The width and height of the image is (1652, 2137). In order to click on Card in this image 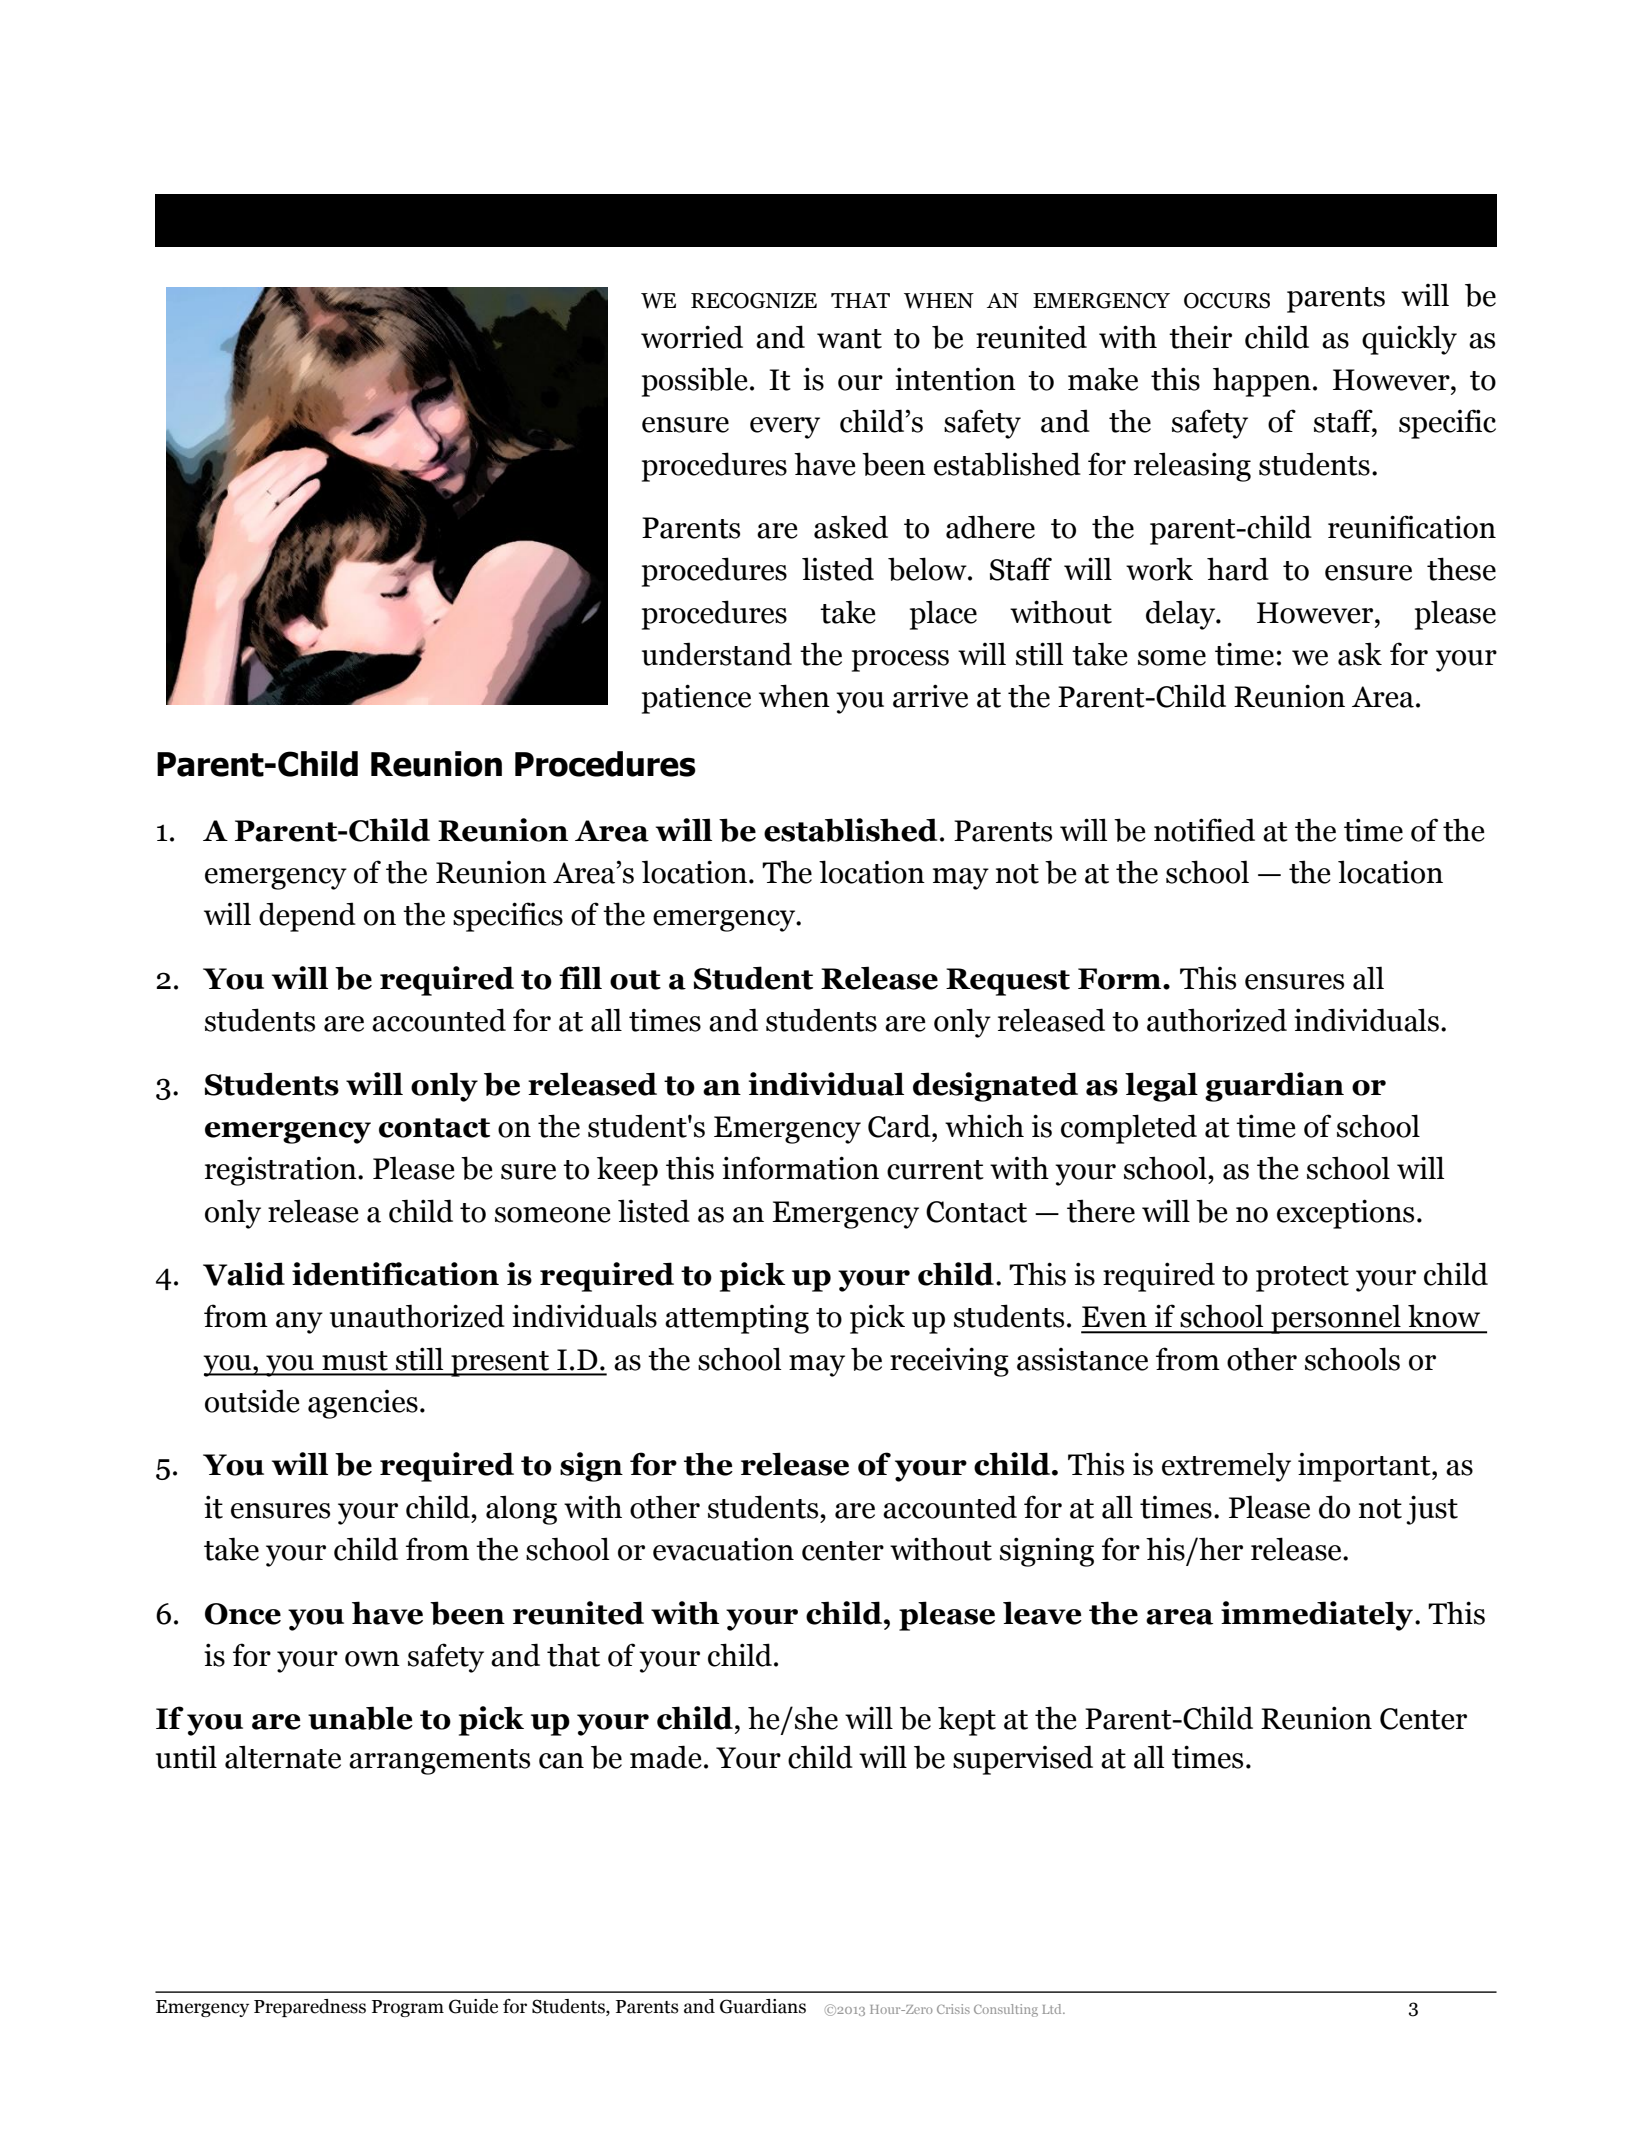, I will do `click(900, 1126)`.
